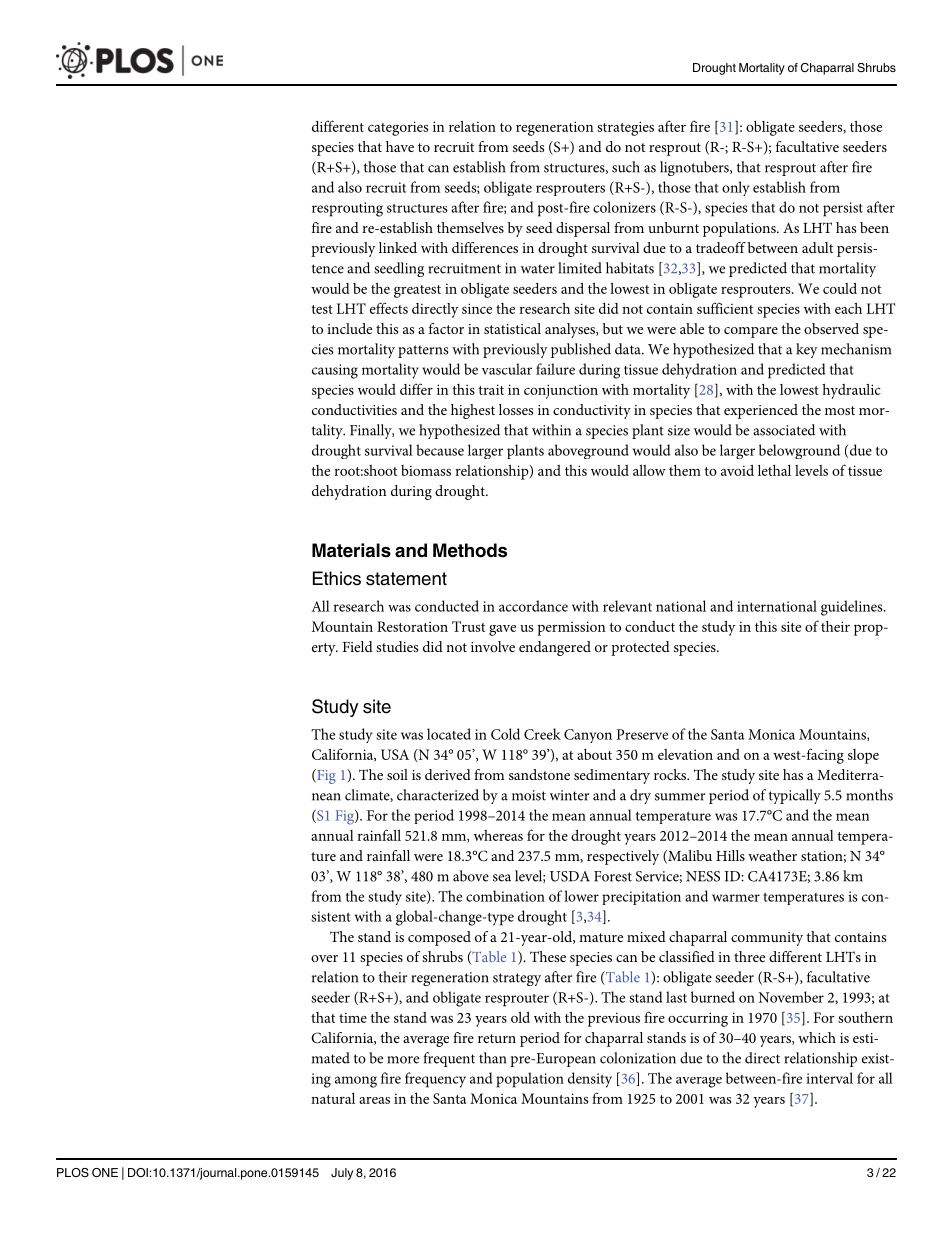 This screenshot has width=952, height=1233. Describe the element at coordinates (351, 550) in the screenshot. I see `Materials` at that location.
